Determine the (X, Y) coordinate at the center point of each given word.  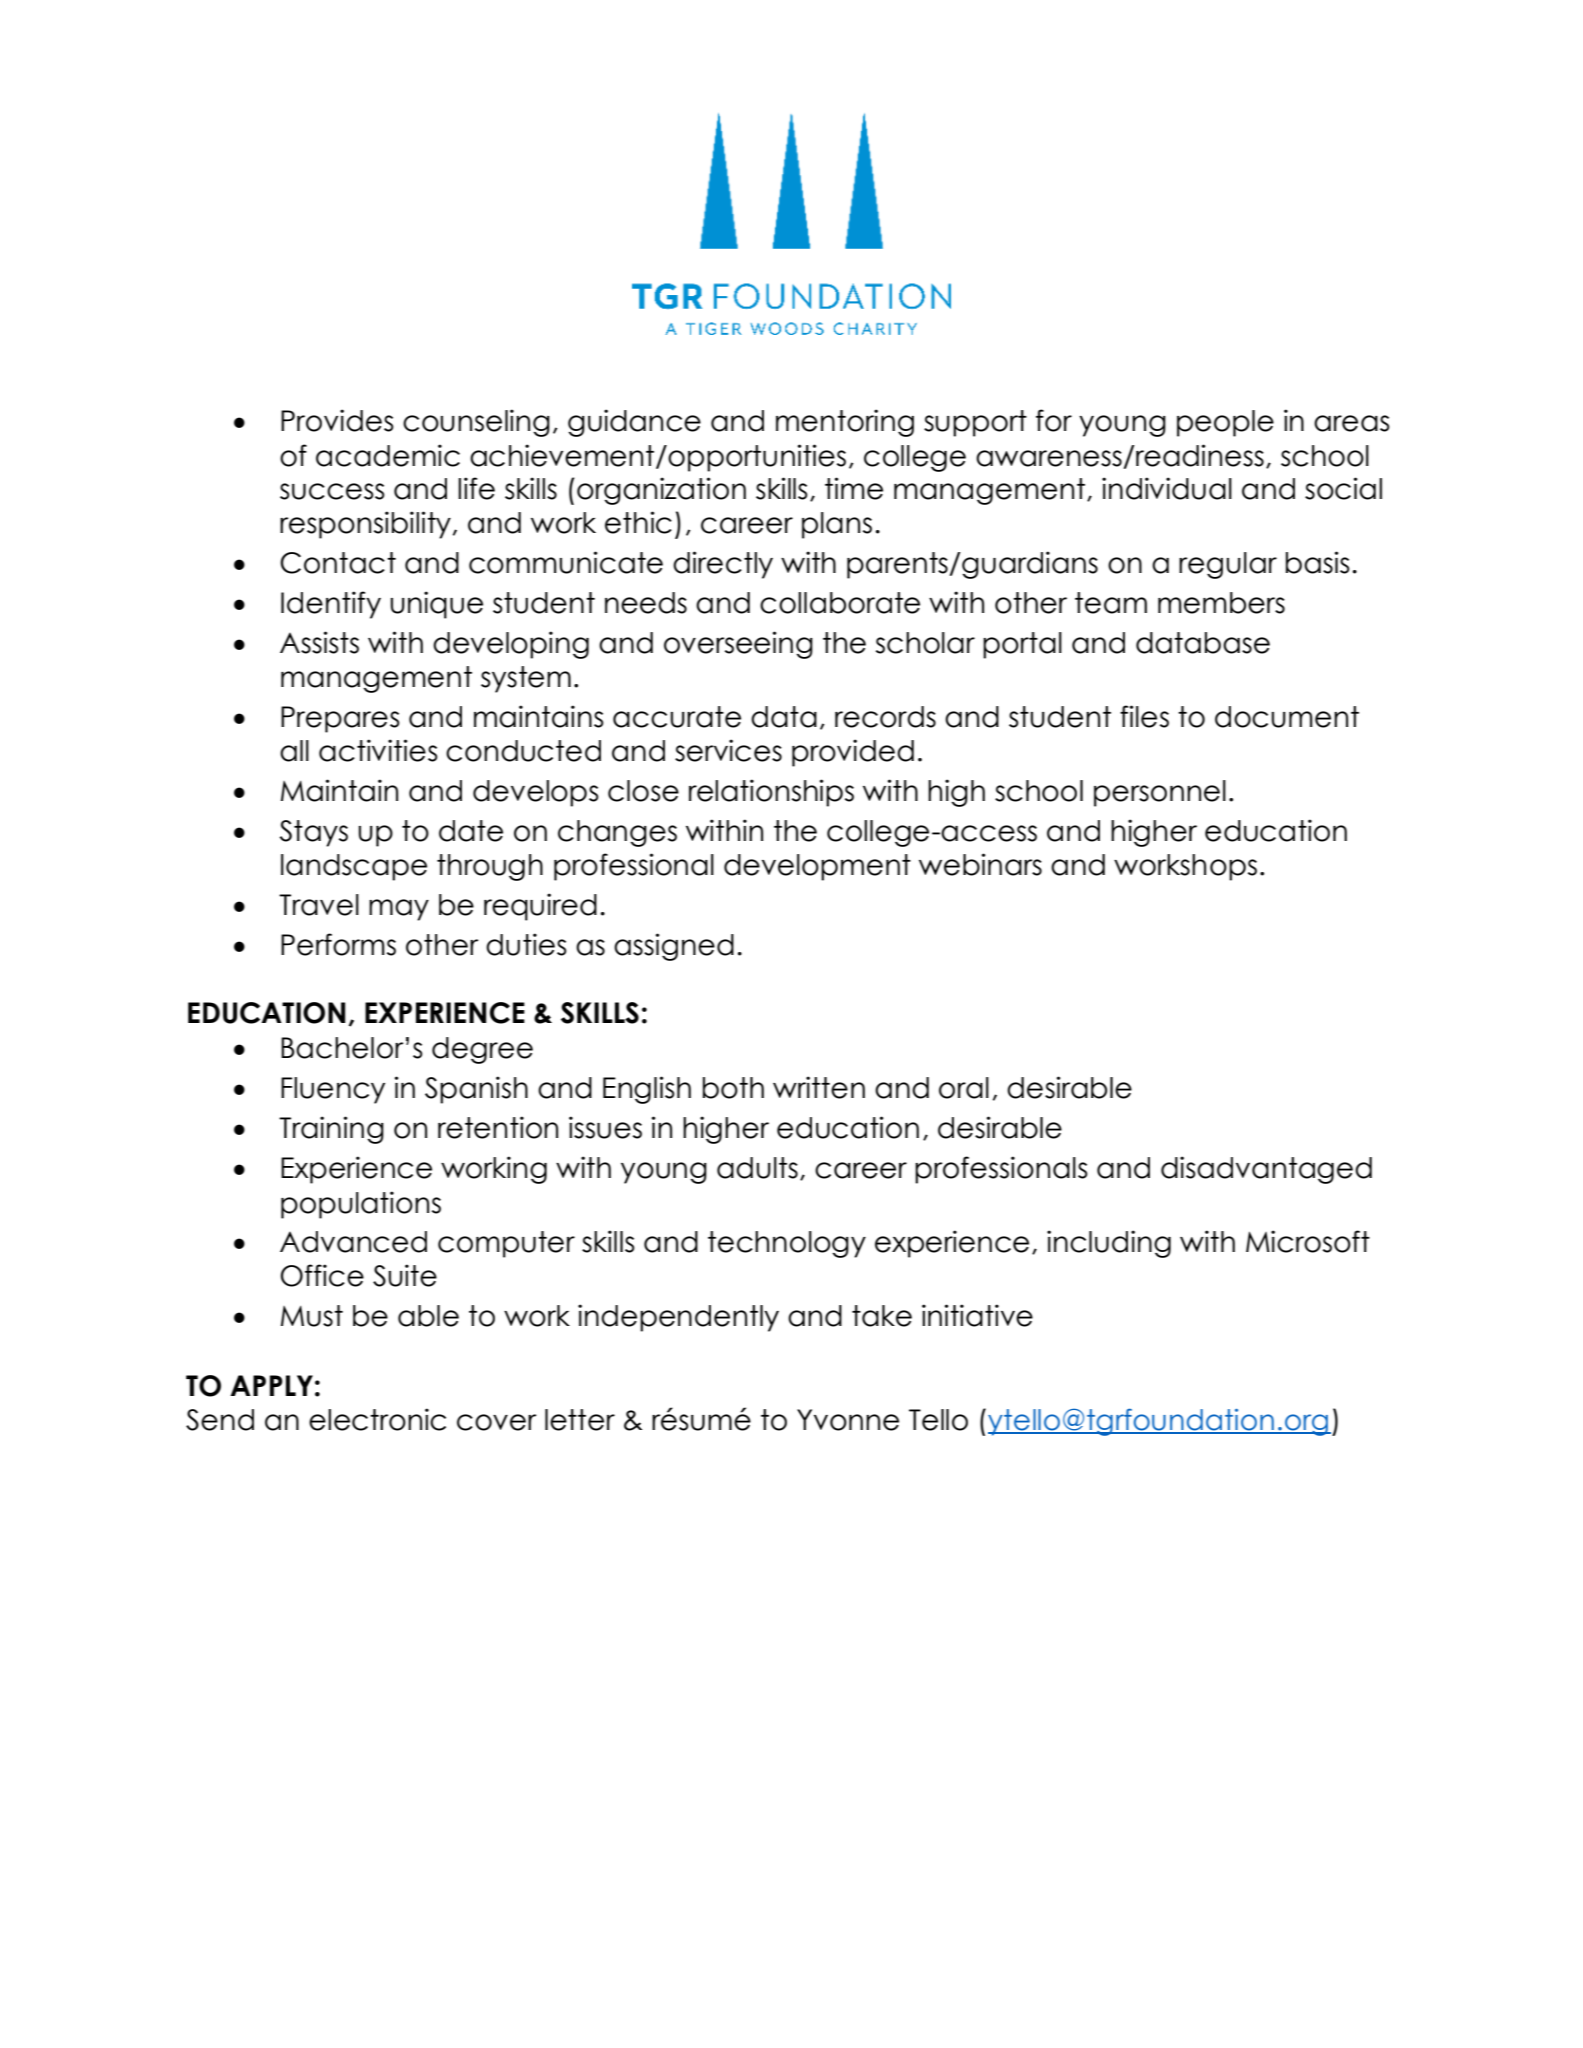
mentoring (845, 423)
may (399, 910)
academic (388, 455)
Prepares (340, 719)
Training (331, 1130)
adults (757, 1168)
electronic (377, 1419)
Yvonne (848, 1420)
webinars (980, 864)
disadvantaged (1266, 1170)
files (1144, 716)
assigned (674, 947)
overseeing (738, 645)
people (1225, 423)
